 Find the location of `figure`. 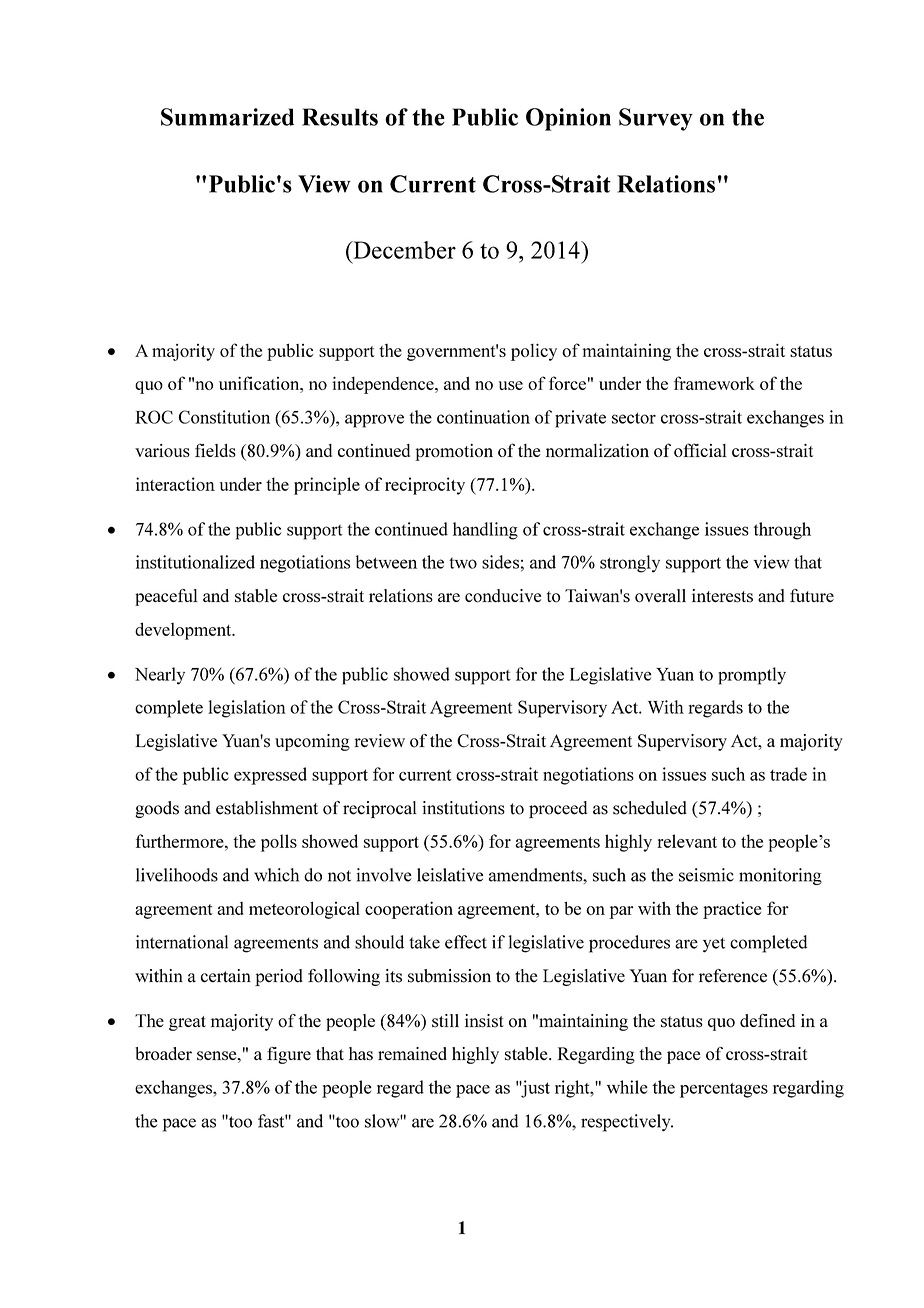

figure is located at coordinates (289, 1055).
